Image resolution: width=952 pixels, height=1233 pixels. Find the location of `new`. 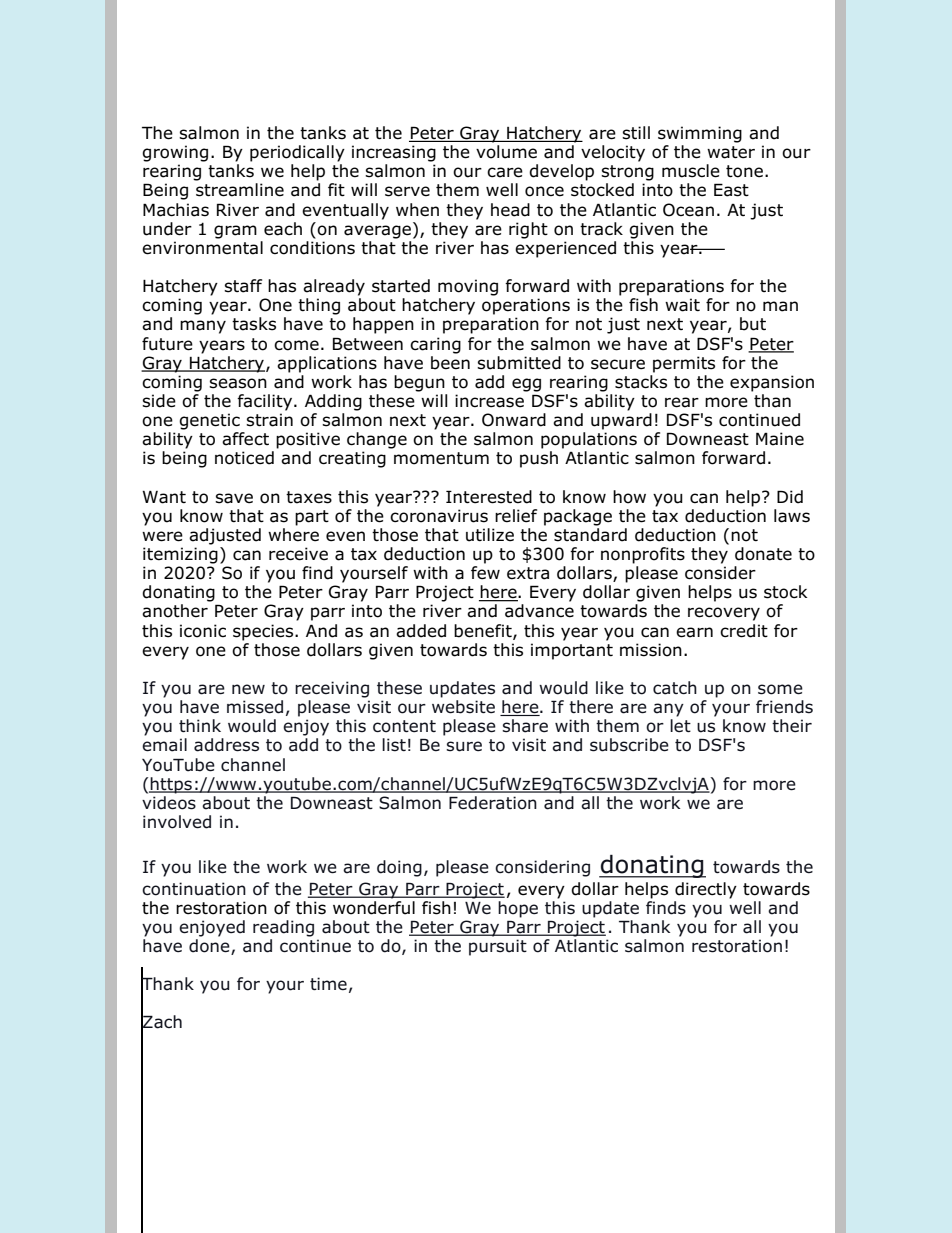

new is located at coordinates (248, 689).
